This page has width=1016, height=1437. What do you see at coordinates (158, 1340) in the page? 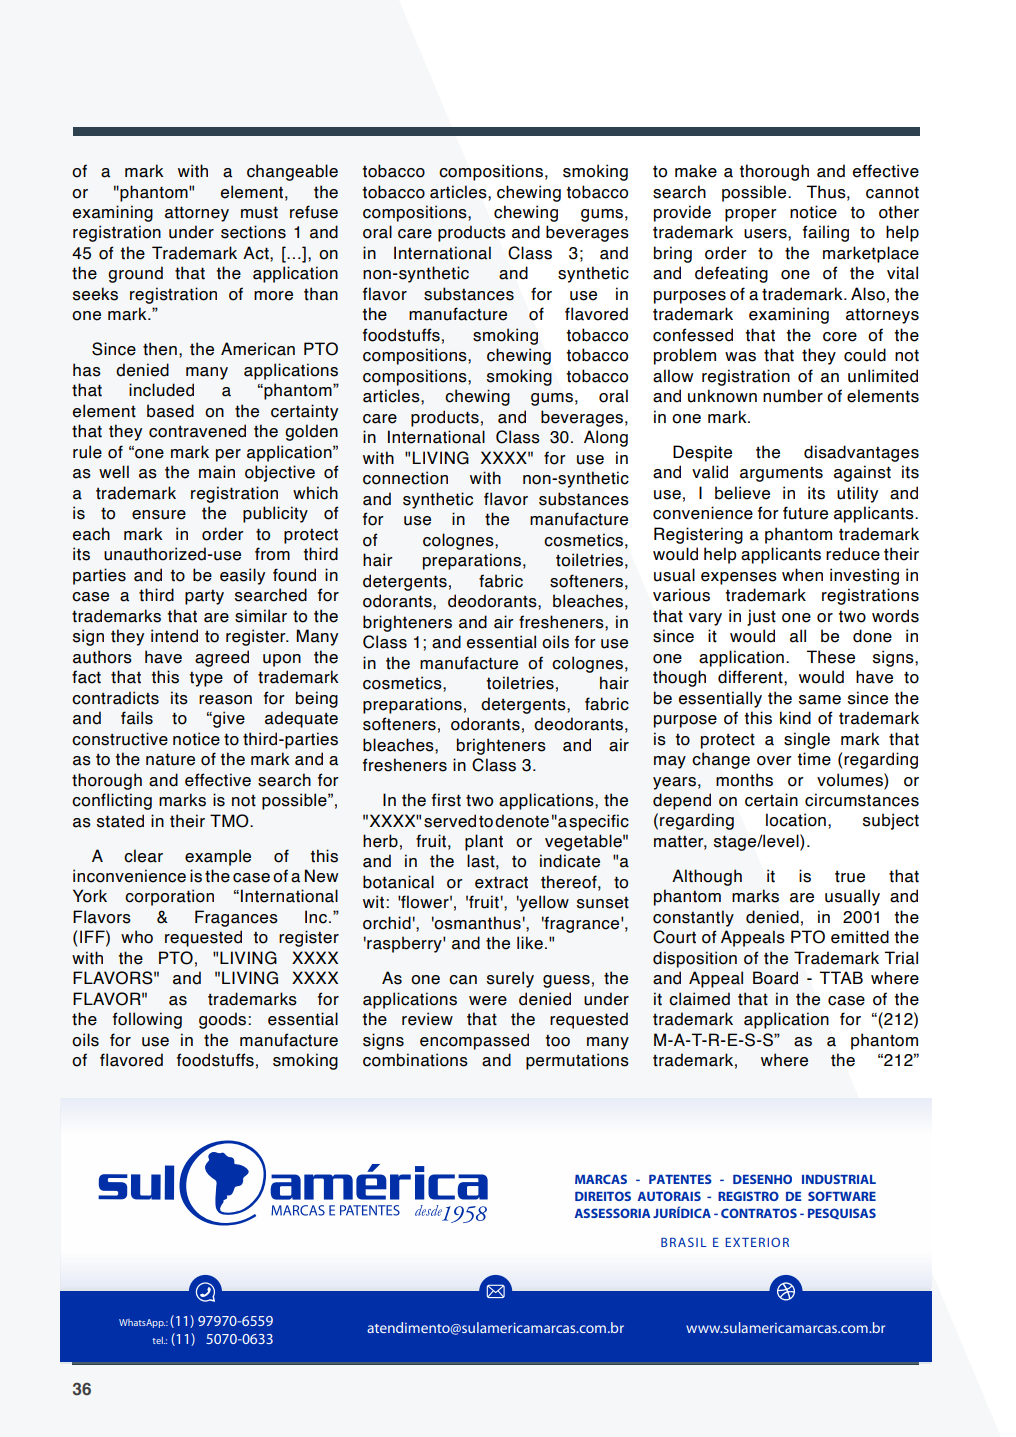
I see `tel` at bounding box center [158, 1340].
